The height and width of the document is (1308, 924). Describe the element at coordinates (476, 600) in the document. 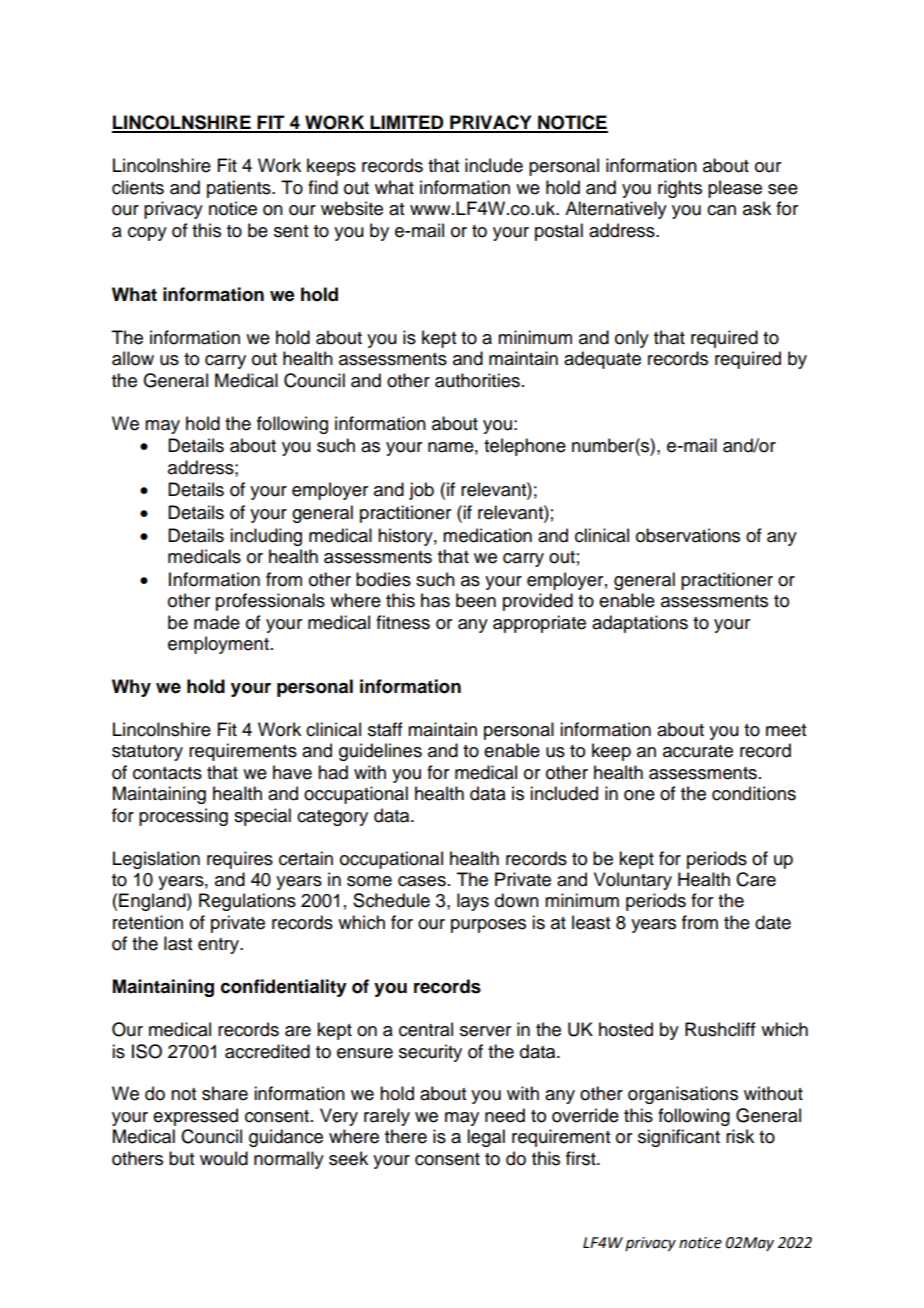

I see `been` at that location.
